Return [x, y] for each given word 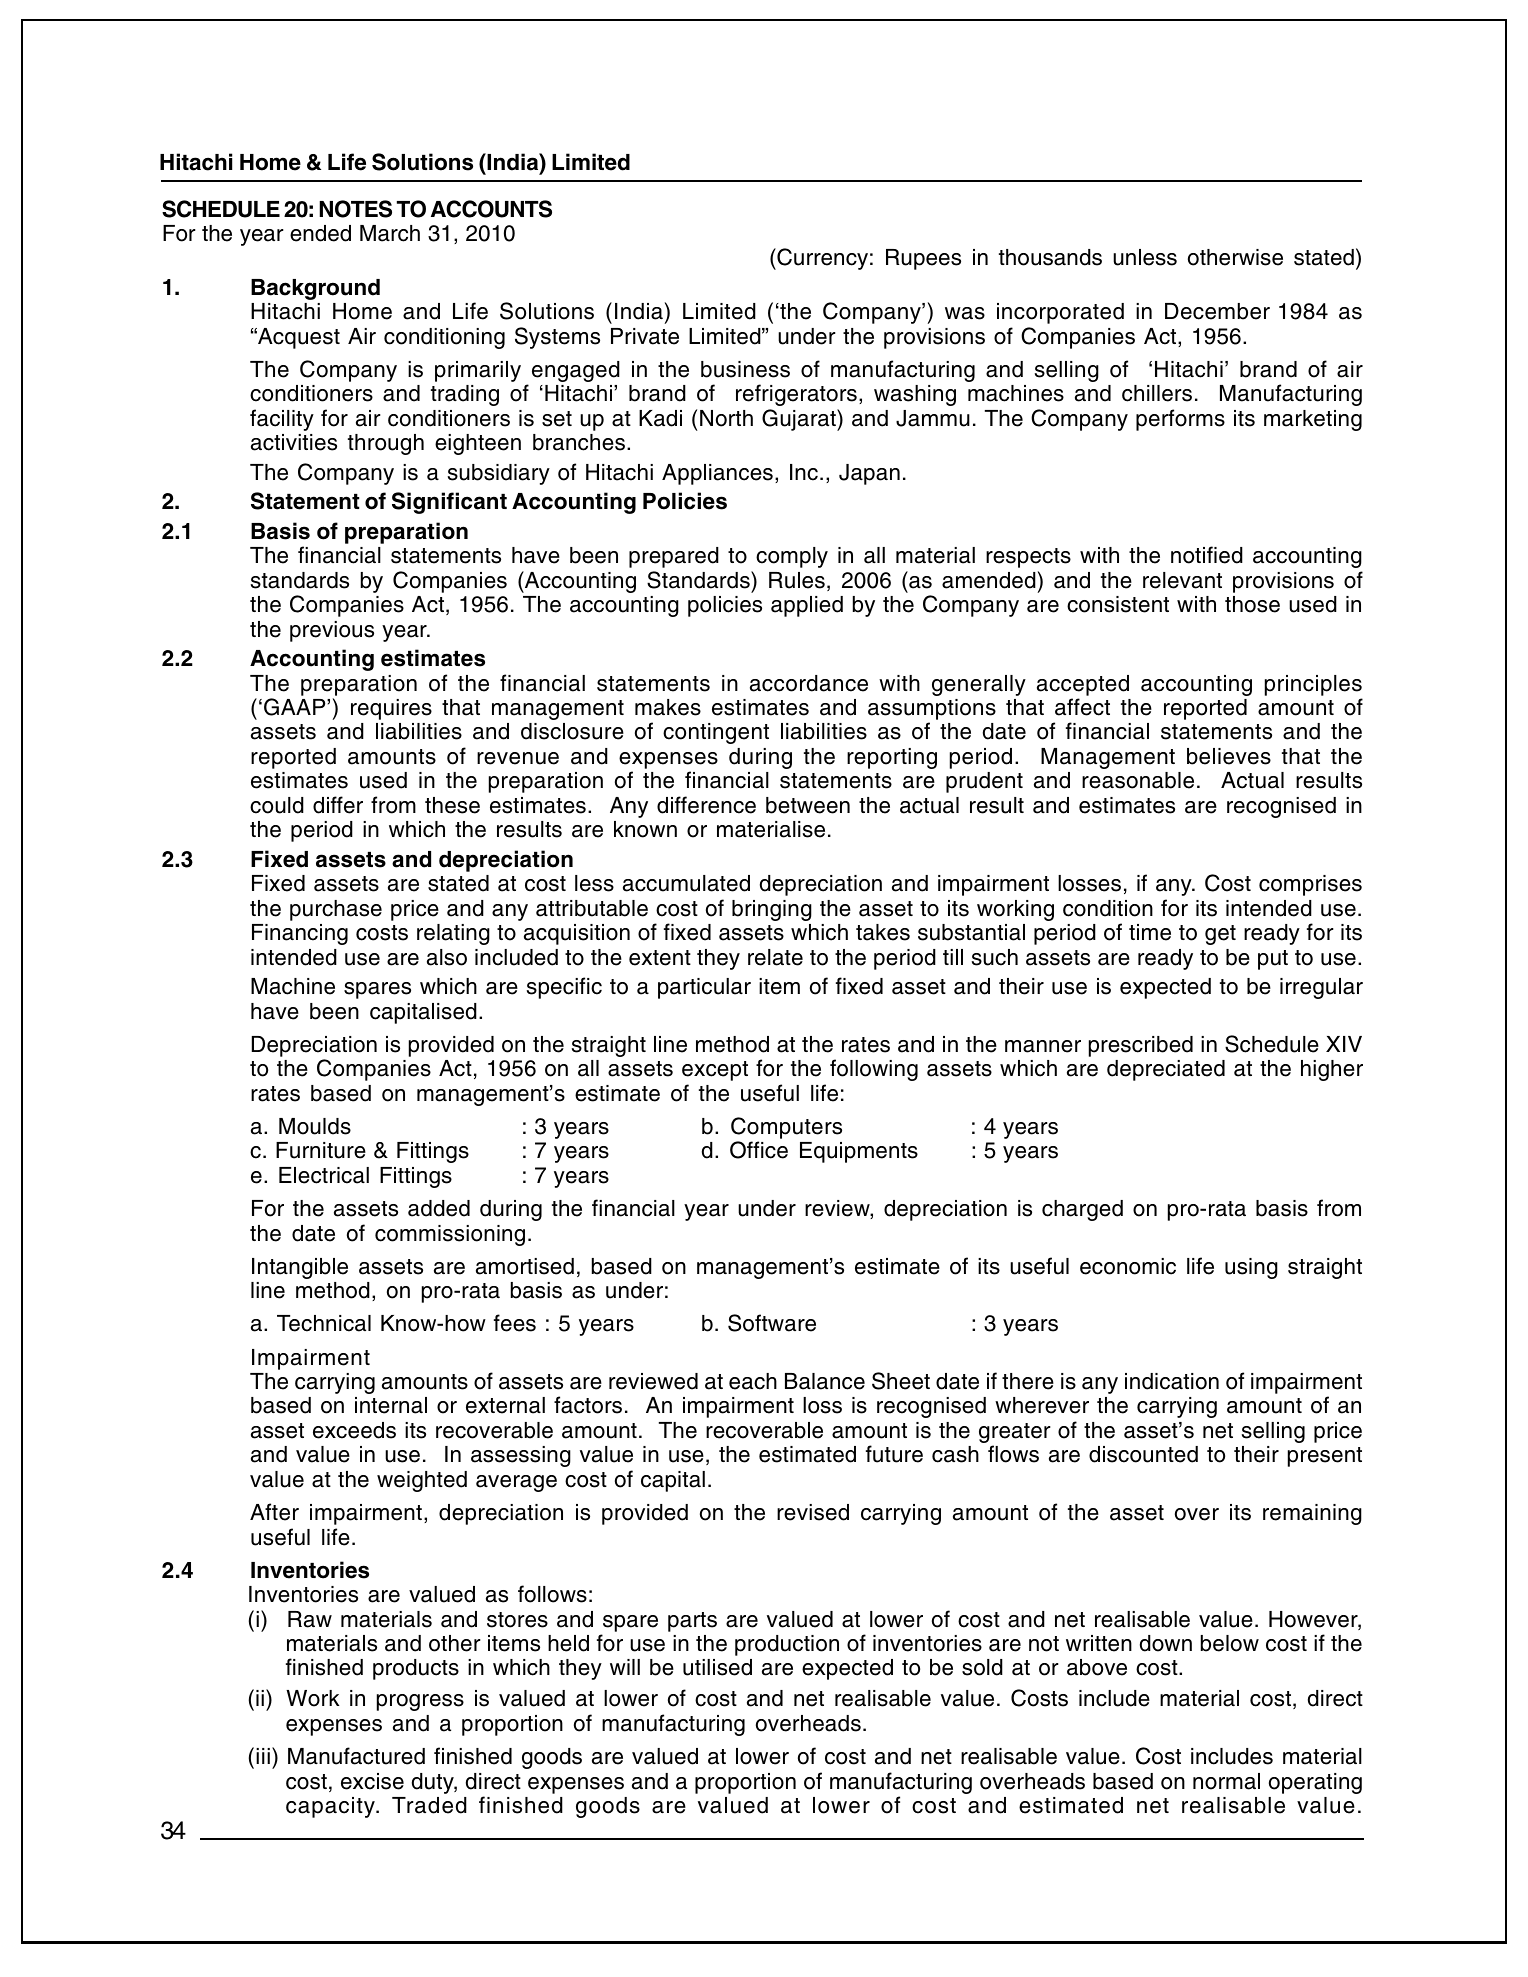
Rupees [923, 259]
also [447, 957]
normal [1226, 1781]
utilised [717, 1667]
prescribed [1141, 1046]
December [1217, 311]
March [390, 233]
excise [372, 1781]
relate [775, 957]
